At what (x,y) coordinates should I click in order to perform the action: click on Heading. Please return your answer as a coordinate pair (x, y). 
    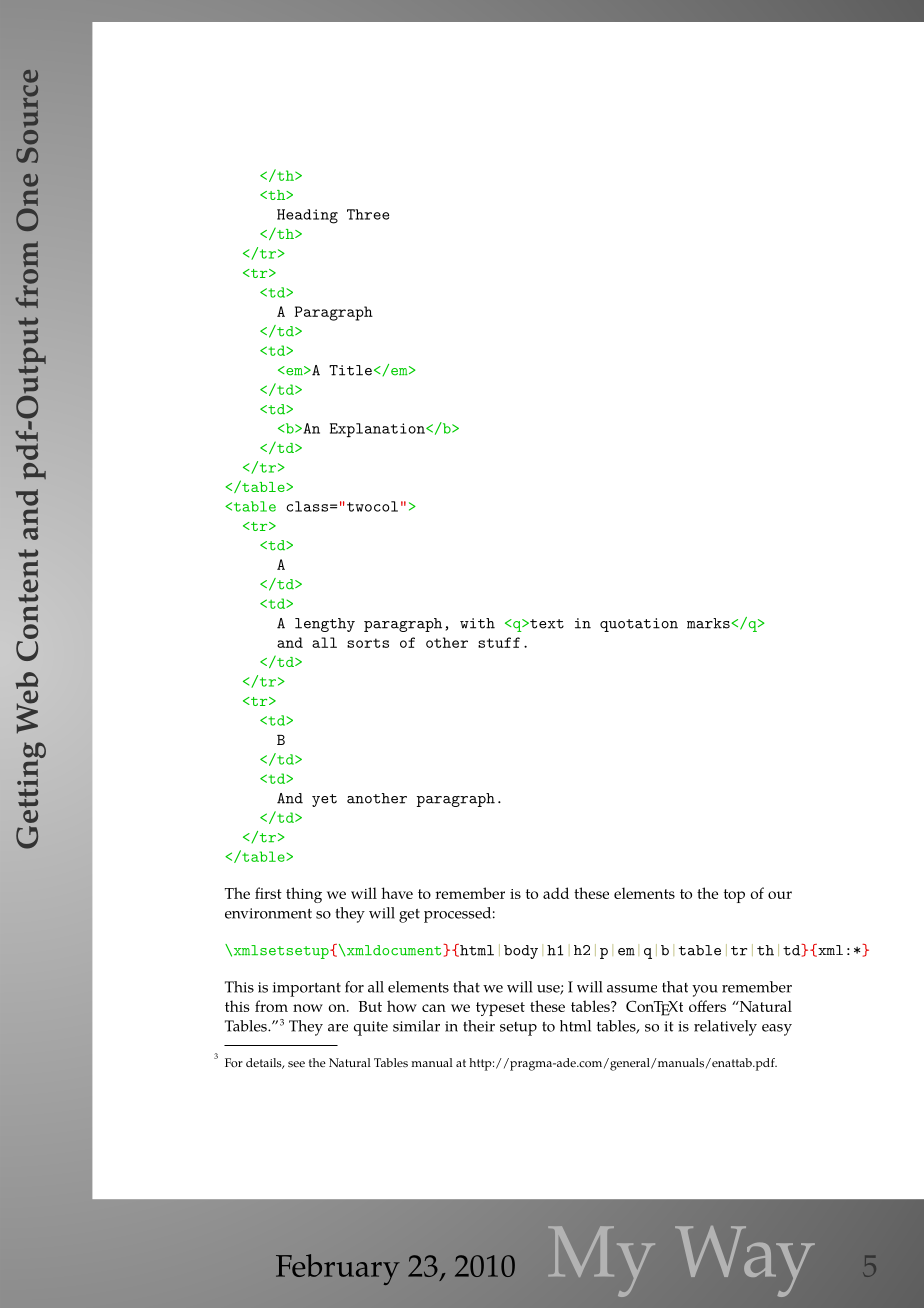
    Looking at the image, I should click on (307, 216).
